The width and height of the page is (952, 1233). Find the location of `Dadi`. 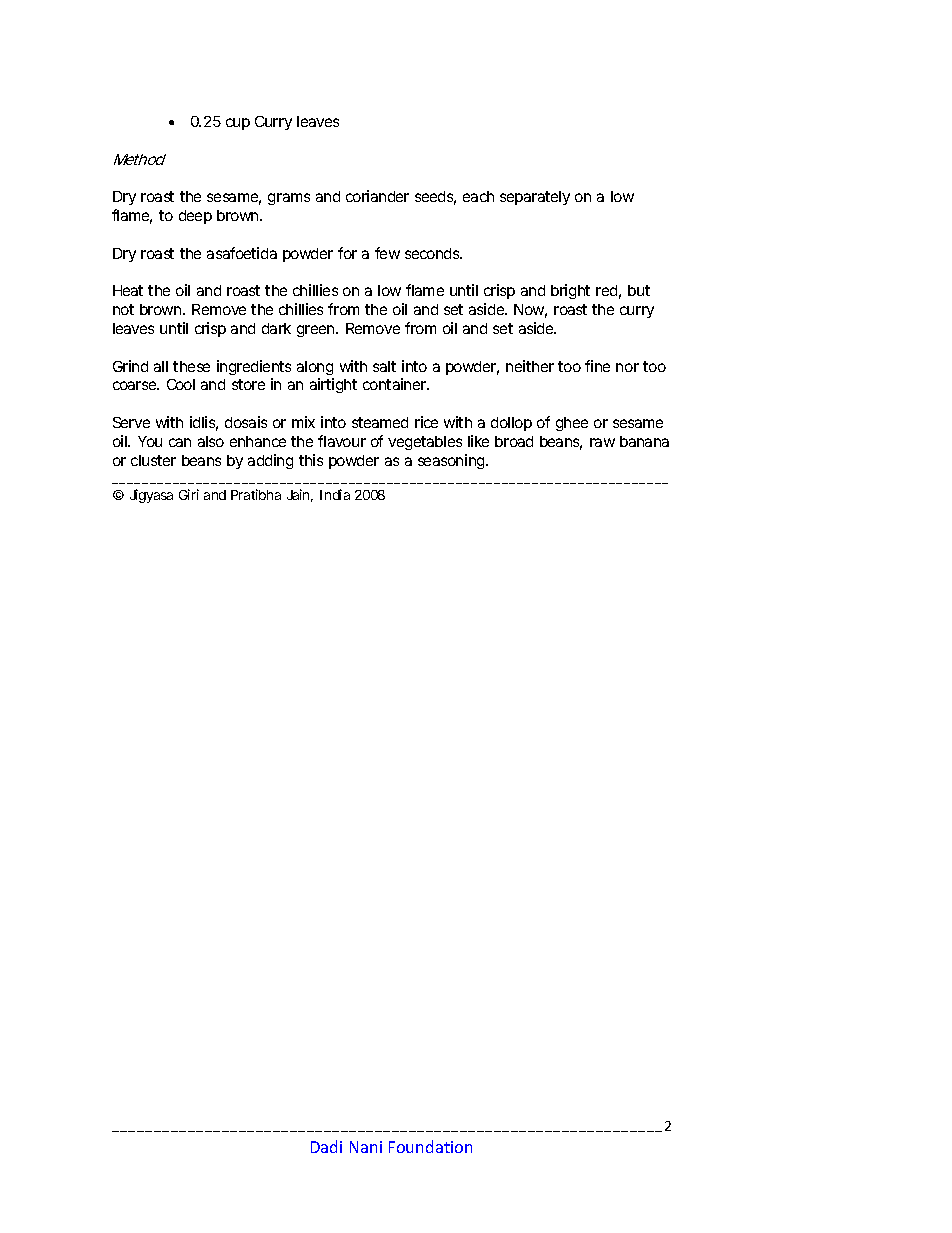

Dadi is located at coordinates (326, 1146).
